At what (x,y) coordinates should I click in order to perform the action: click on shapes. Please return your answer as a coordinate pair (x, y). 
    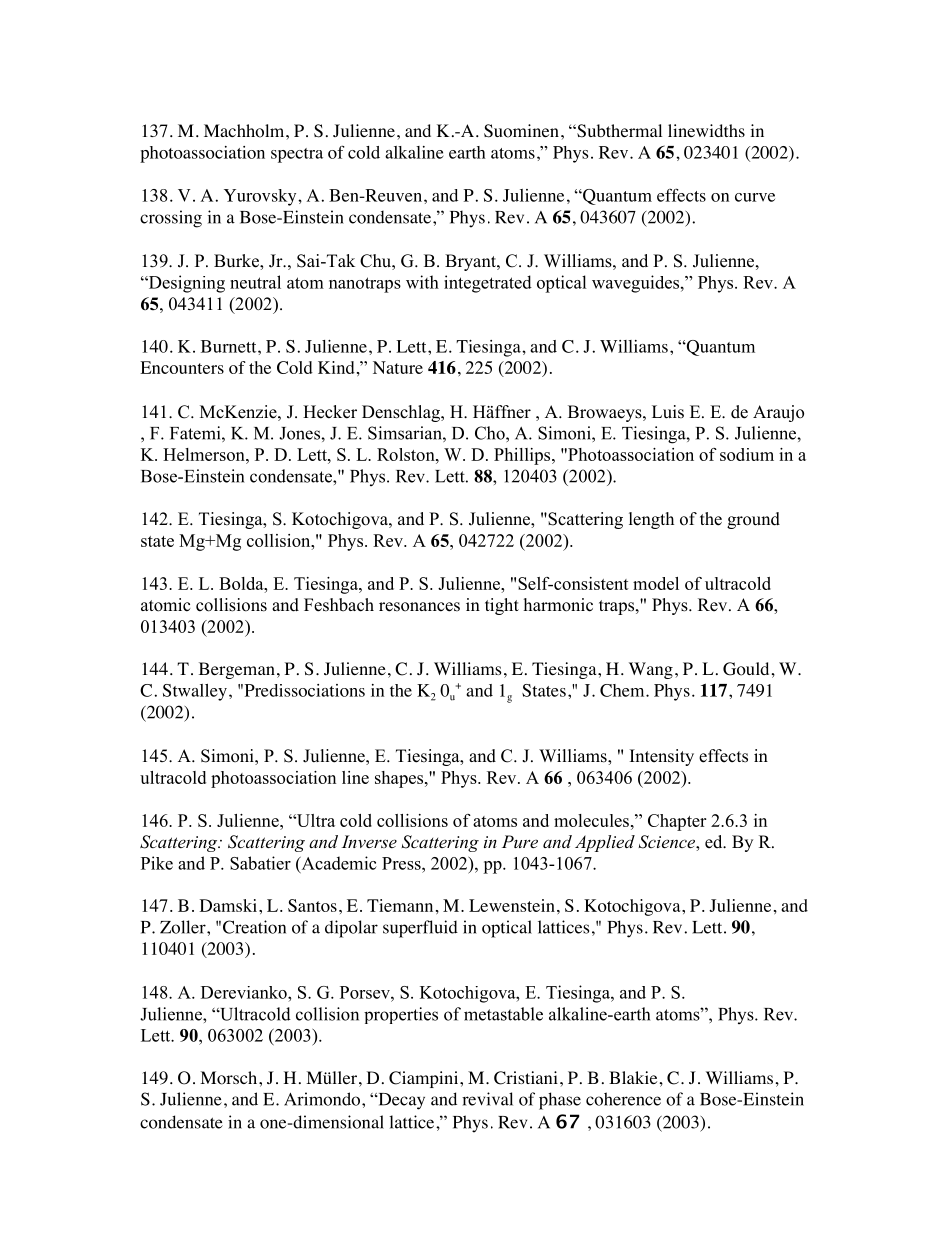
    Looking at the image, I should click on (400, 779).
